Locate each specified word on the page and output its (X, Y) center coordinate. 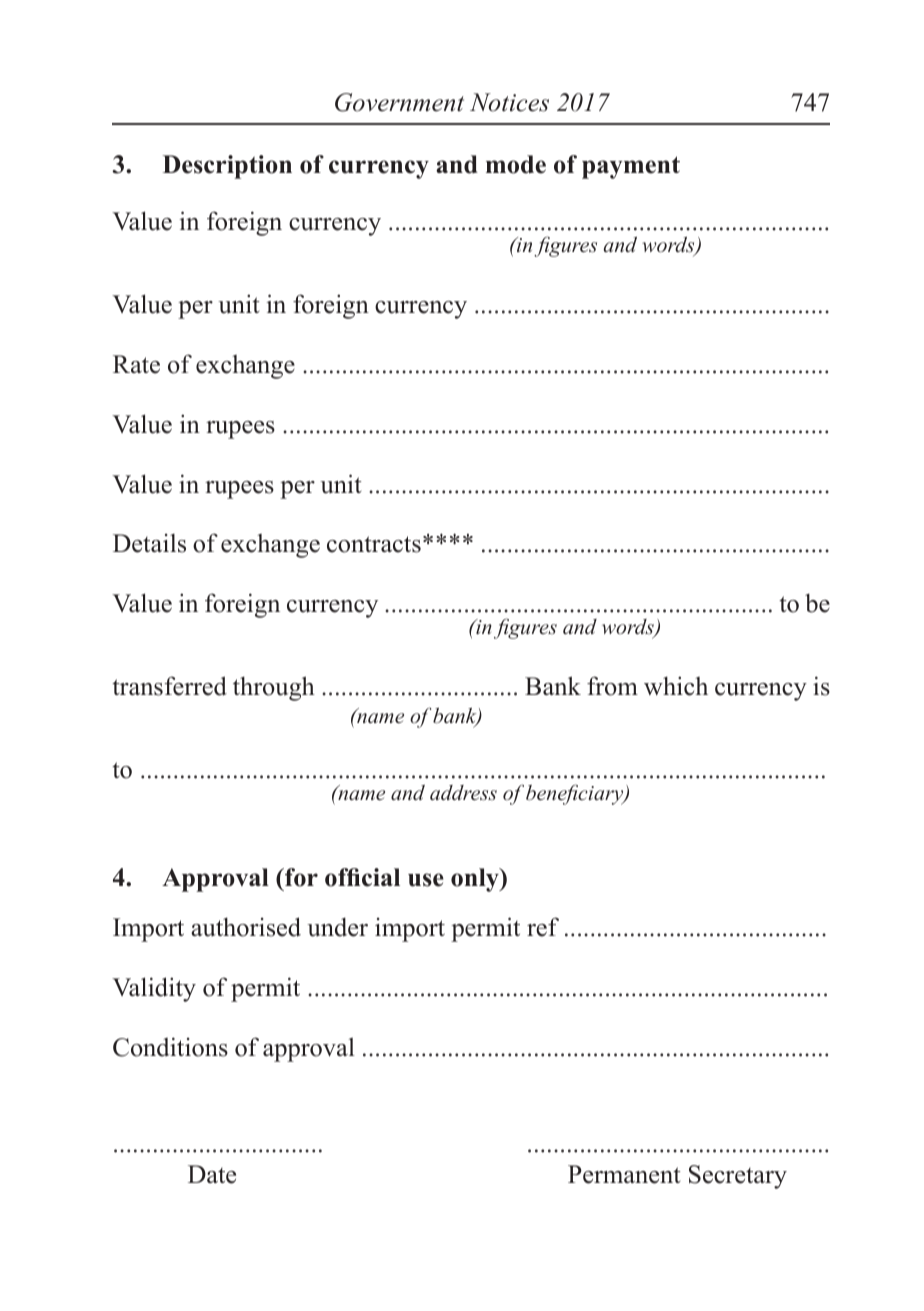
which (676, 686)
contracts (374, 544)
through (274, 688)
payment (631, 167)
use (426, 880)
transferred (169, 686)
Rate (136, 364)
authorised (246, 927)
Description (227, 167)
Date (212, 1174)
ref (543, 927)
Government (399, 102)
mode (516, 164)
